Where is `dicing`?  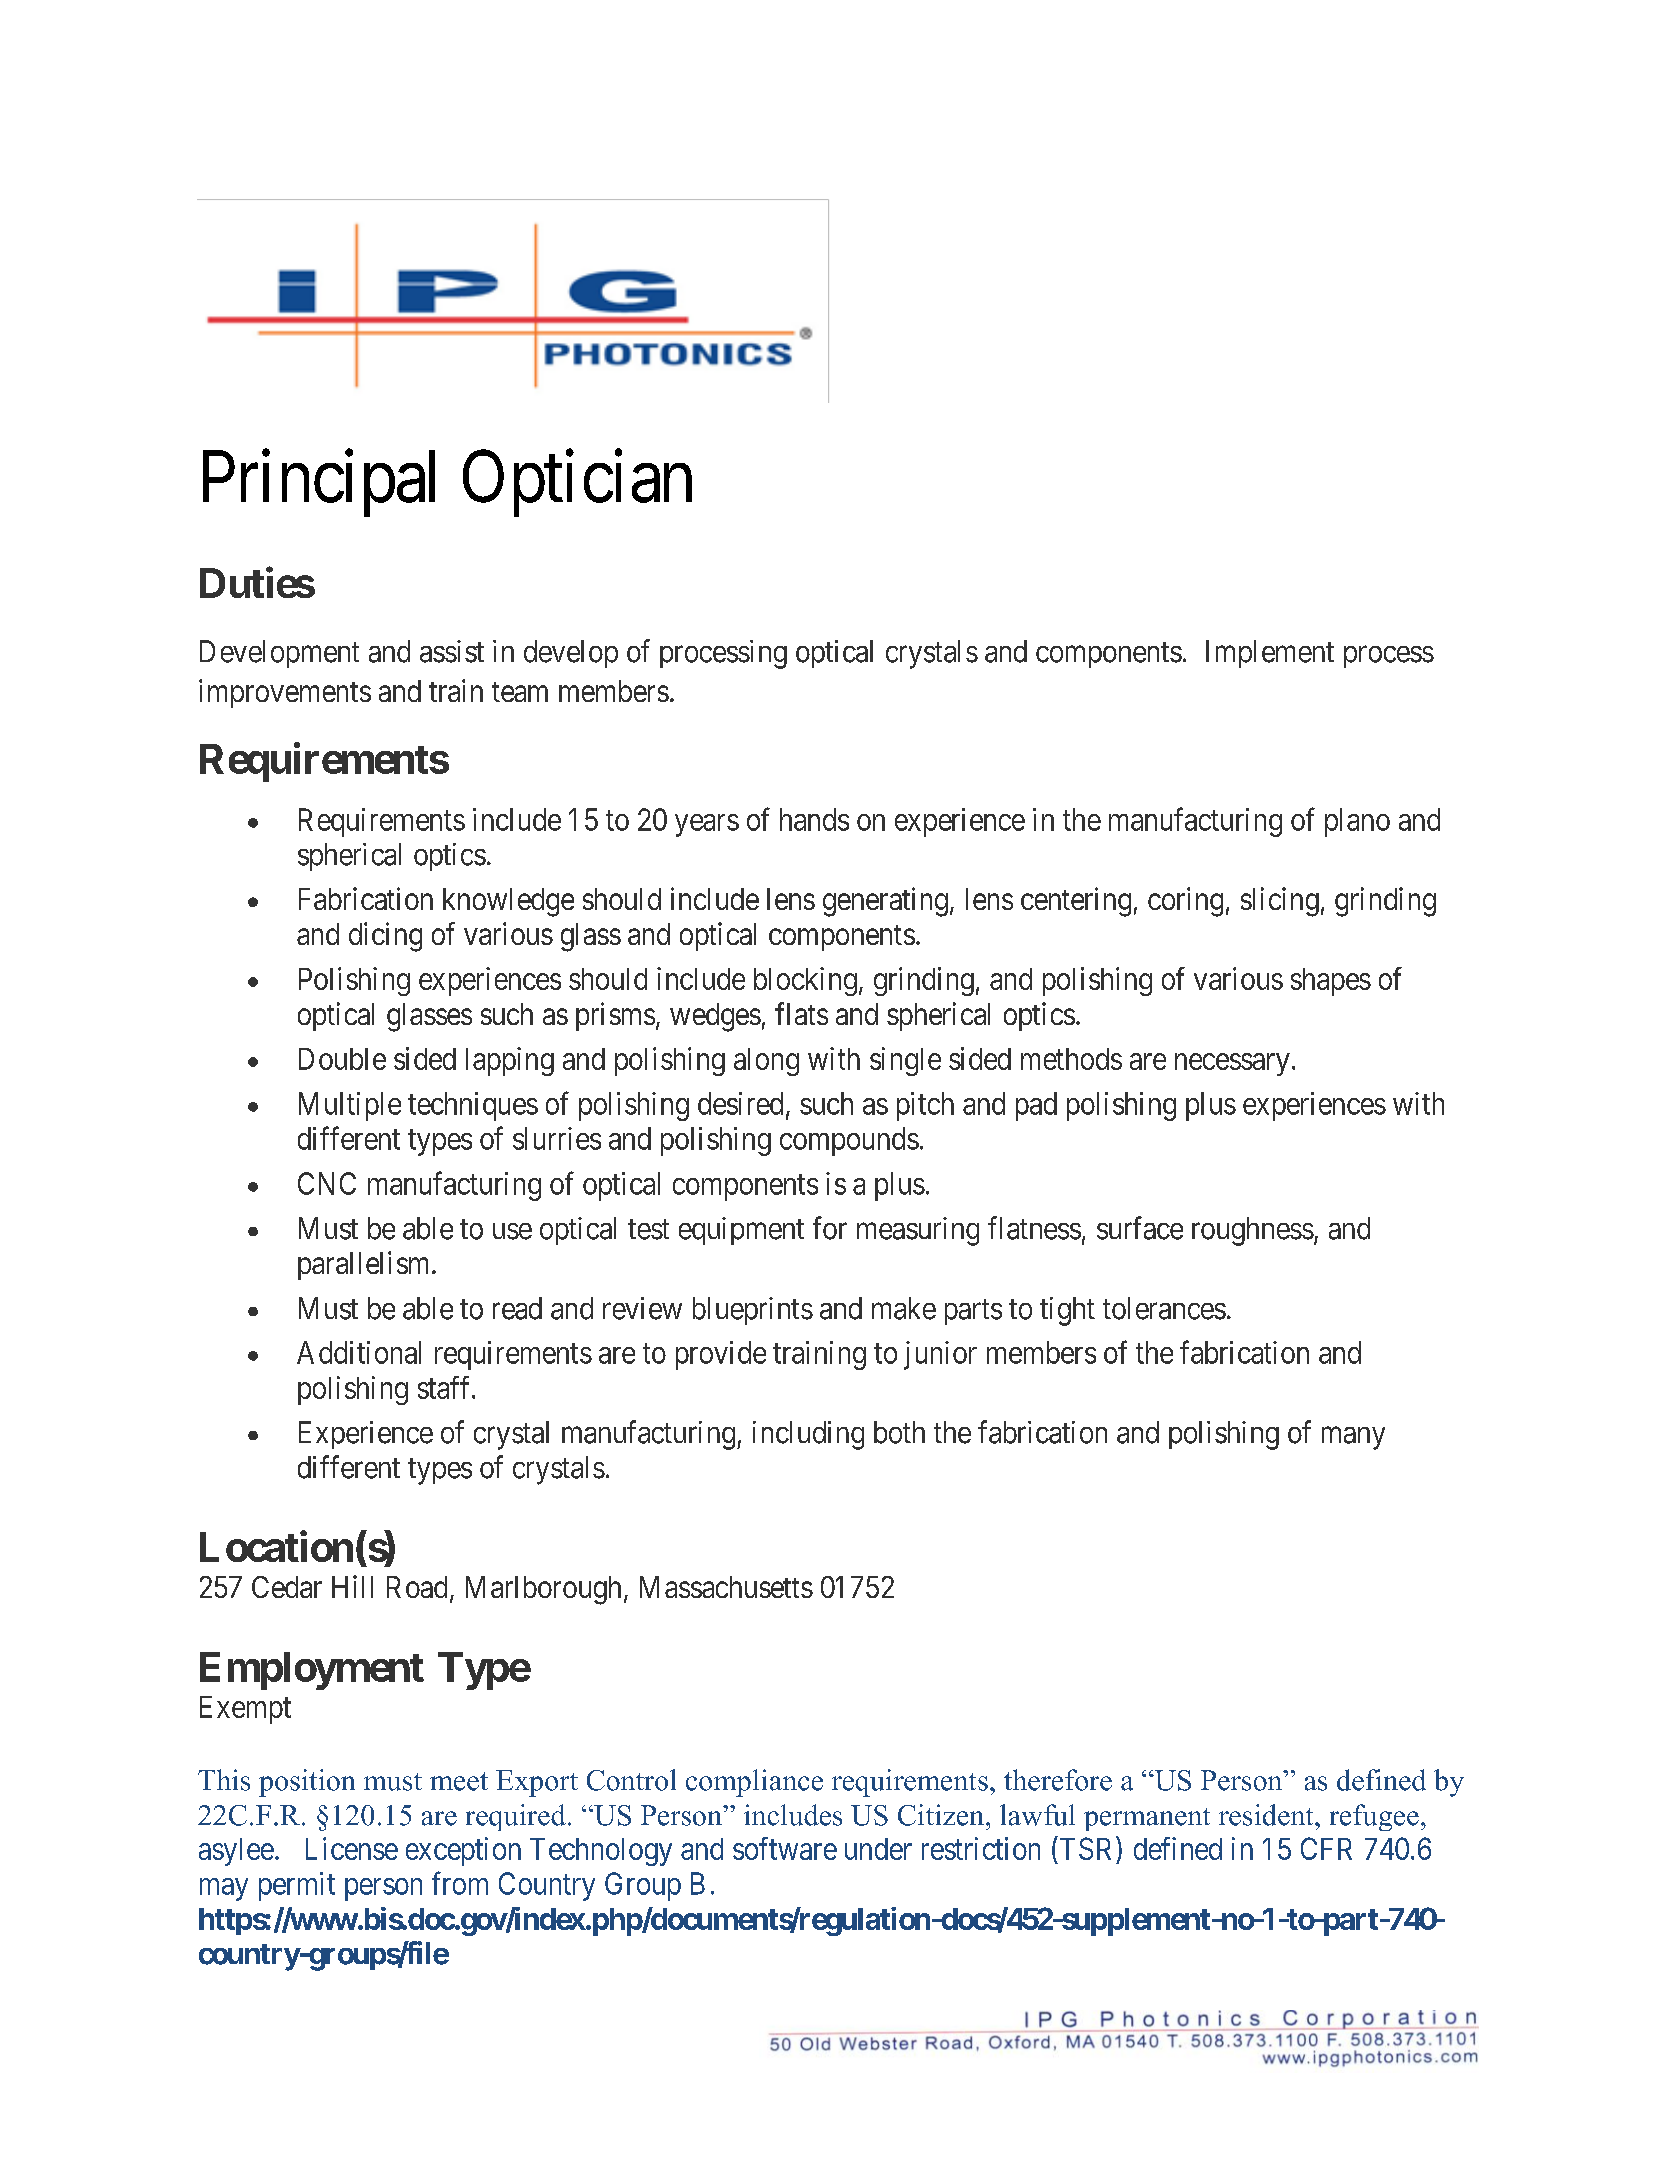
dicing is located at coordinates (385, 937).
